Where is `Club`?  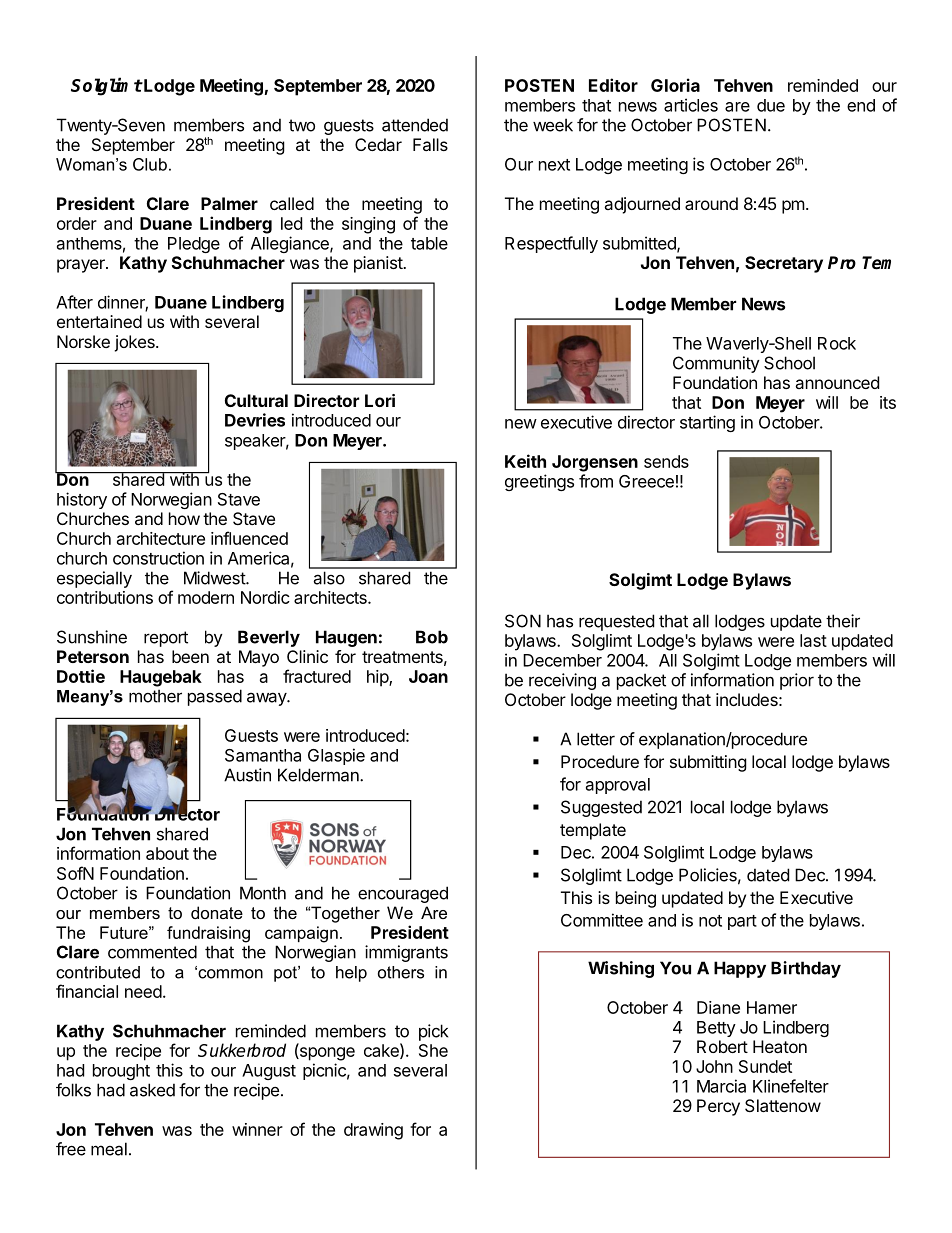
Club is located at coordinates (150, 164).
